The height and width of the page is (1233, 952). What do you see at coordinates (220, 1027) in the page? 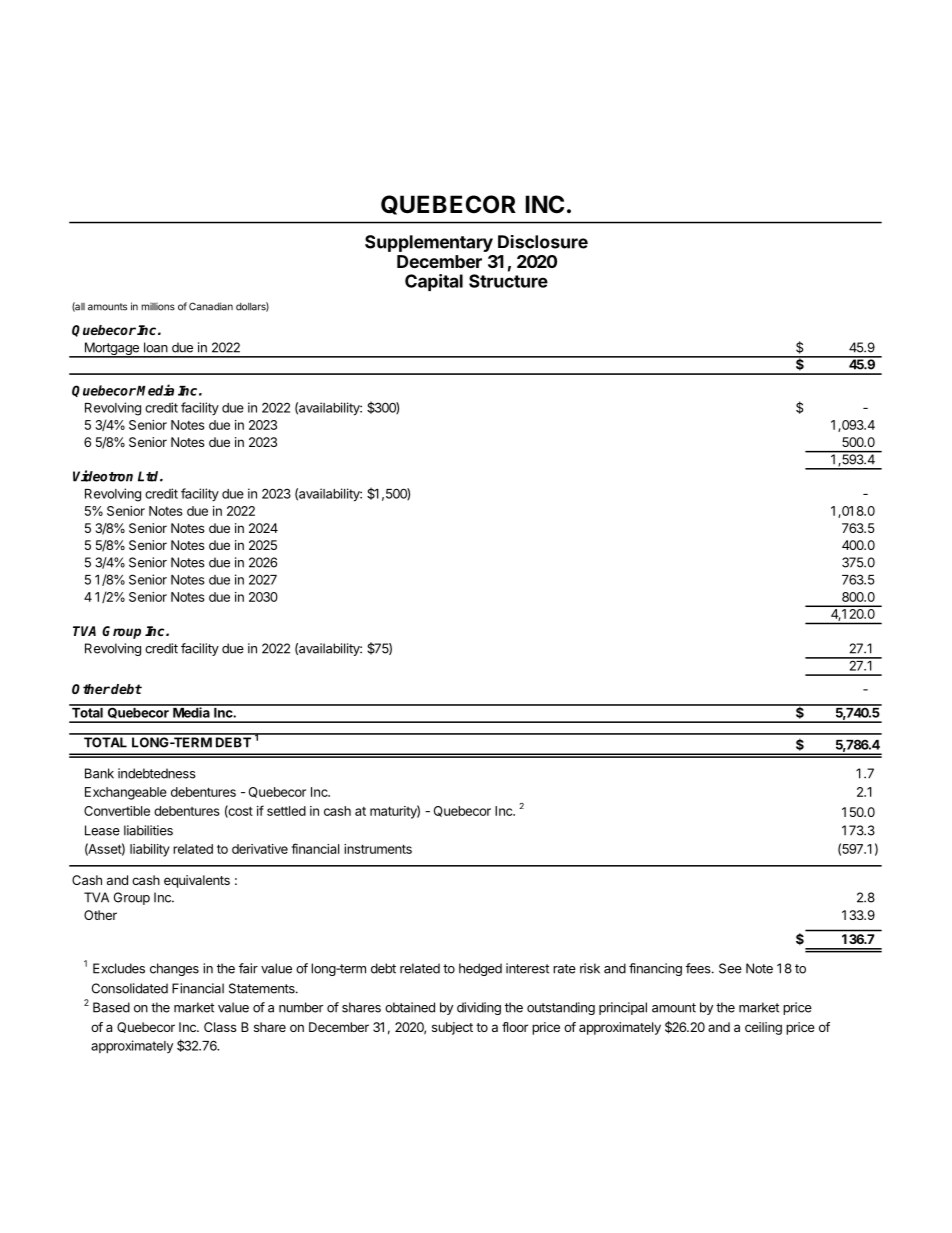
I see `Class` at bounding box center [220, 1027].
